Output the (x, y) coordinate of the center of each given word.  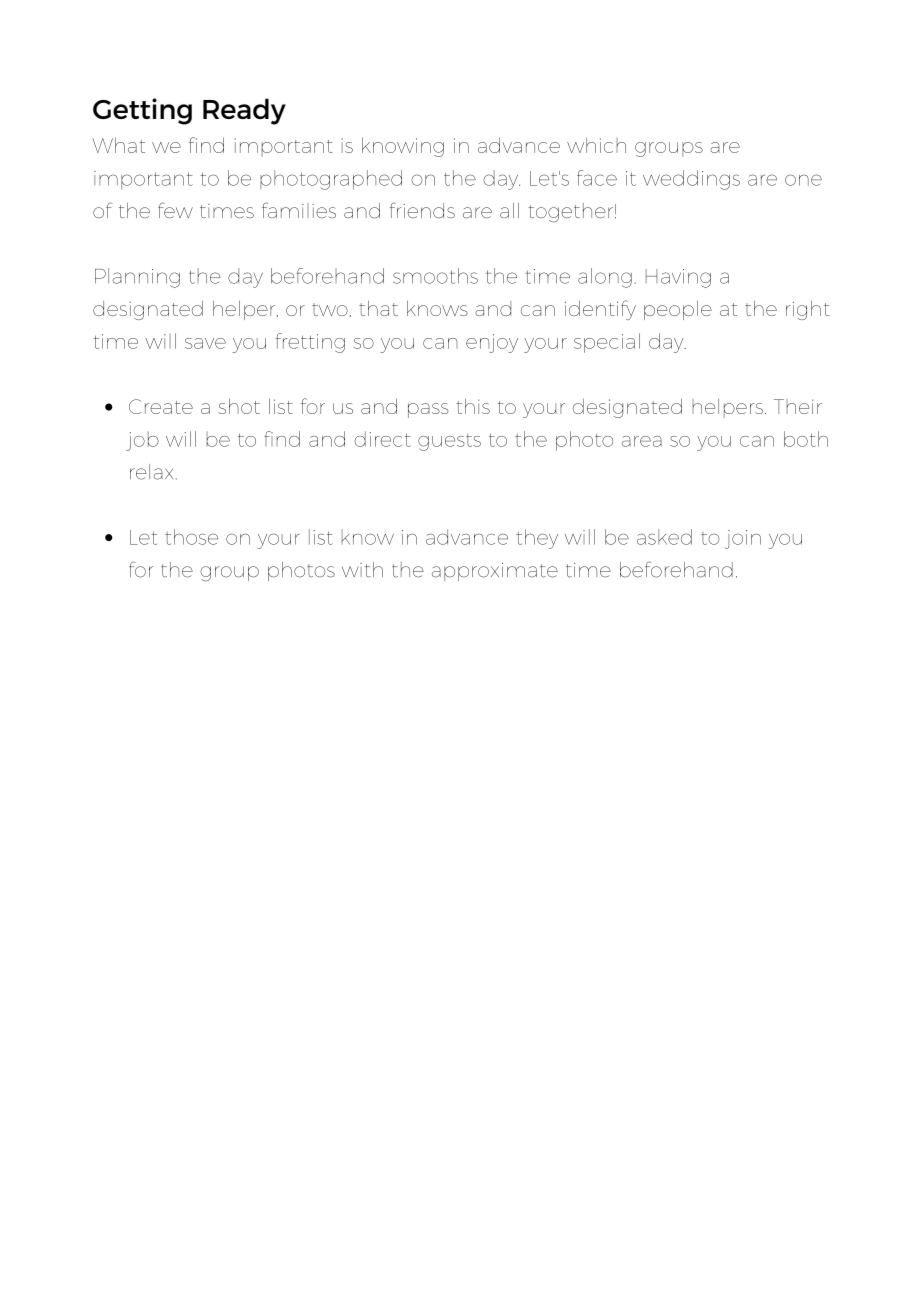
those (191, 537)
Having (678, 278)
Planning (137, 278)
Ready (244, 111)
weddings (691, 180)
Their (798, 406)
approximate (495, 572)
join (743, 539)
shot (239, 406)
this (473, 406)
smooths (435, 276)
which (596, 145)
